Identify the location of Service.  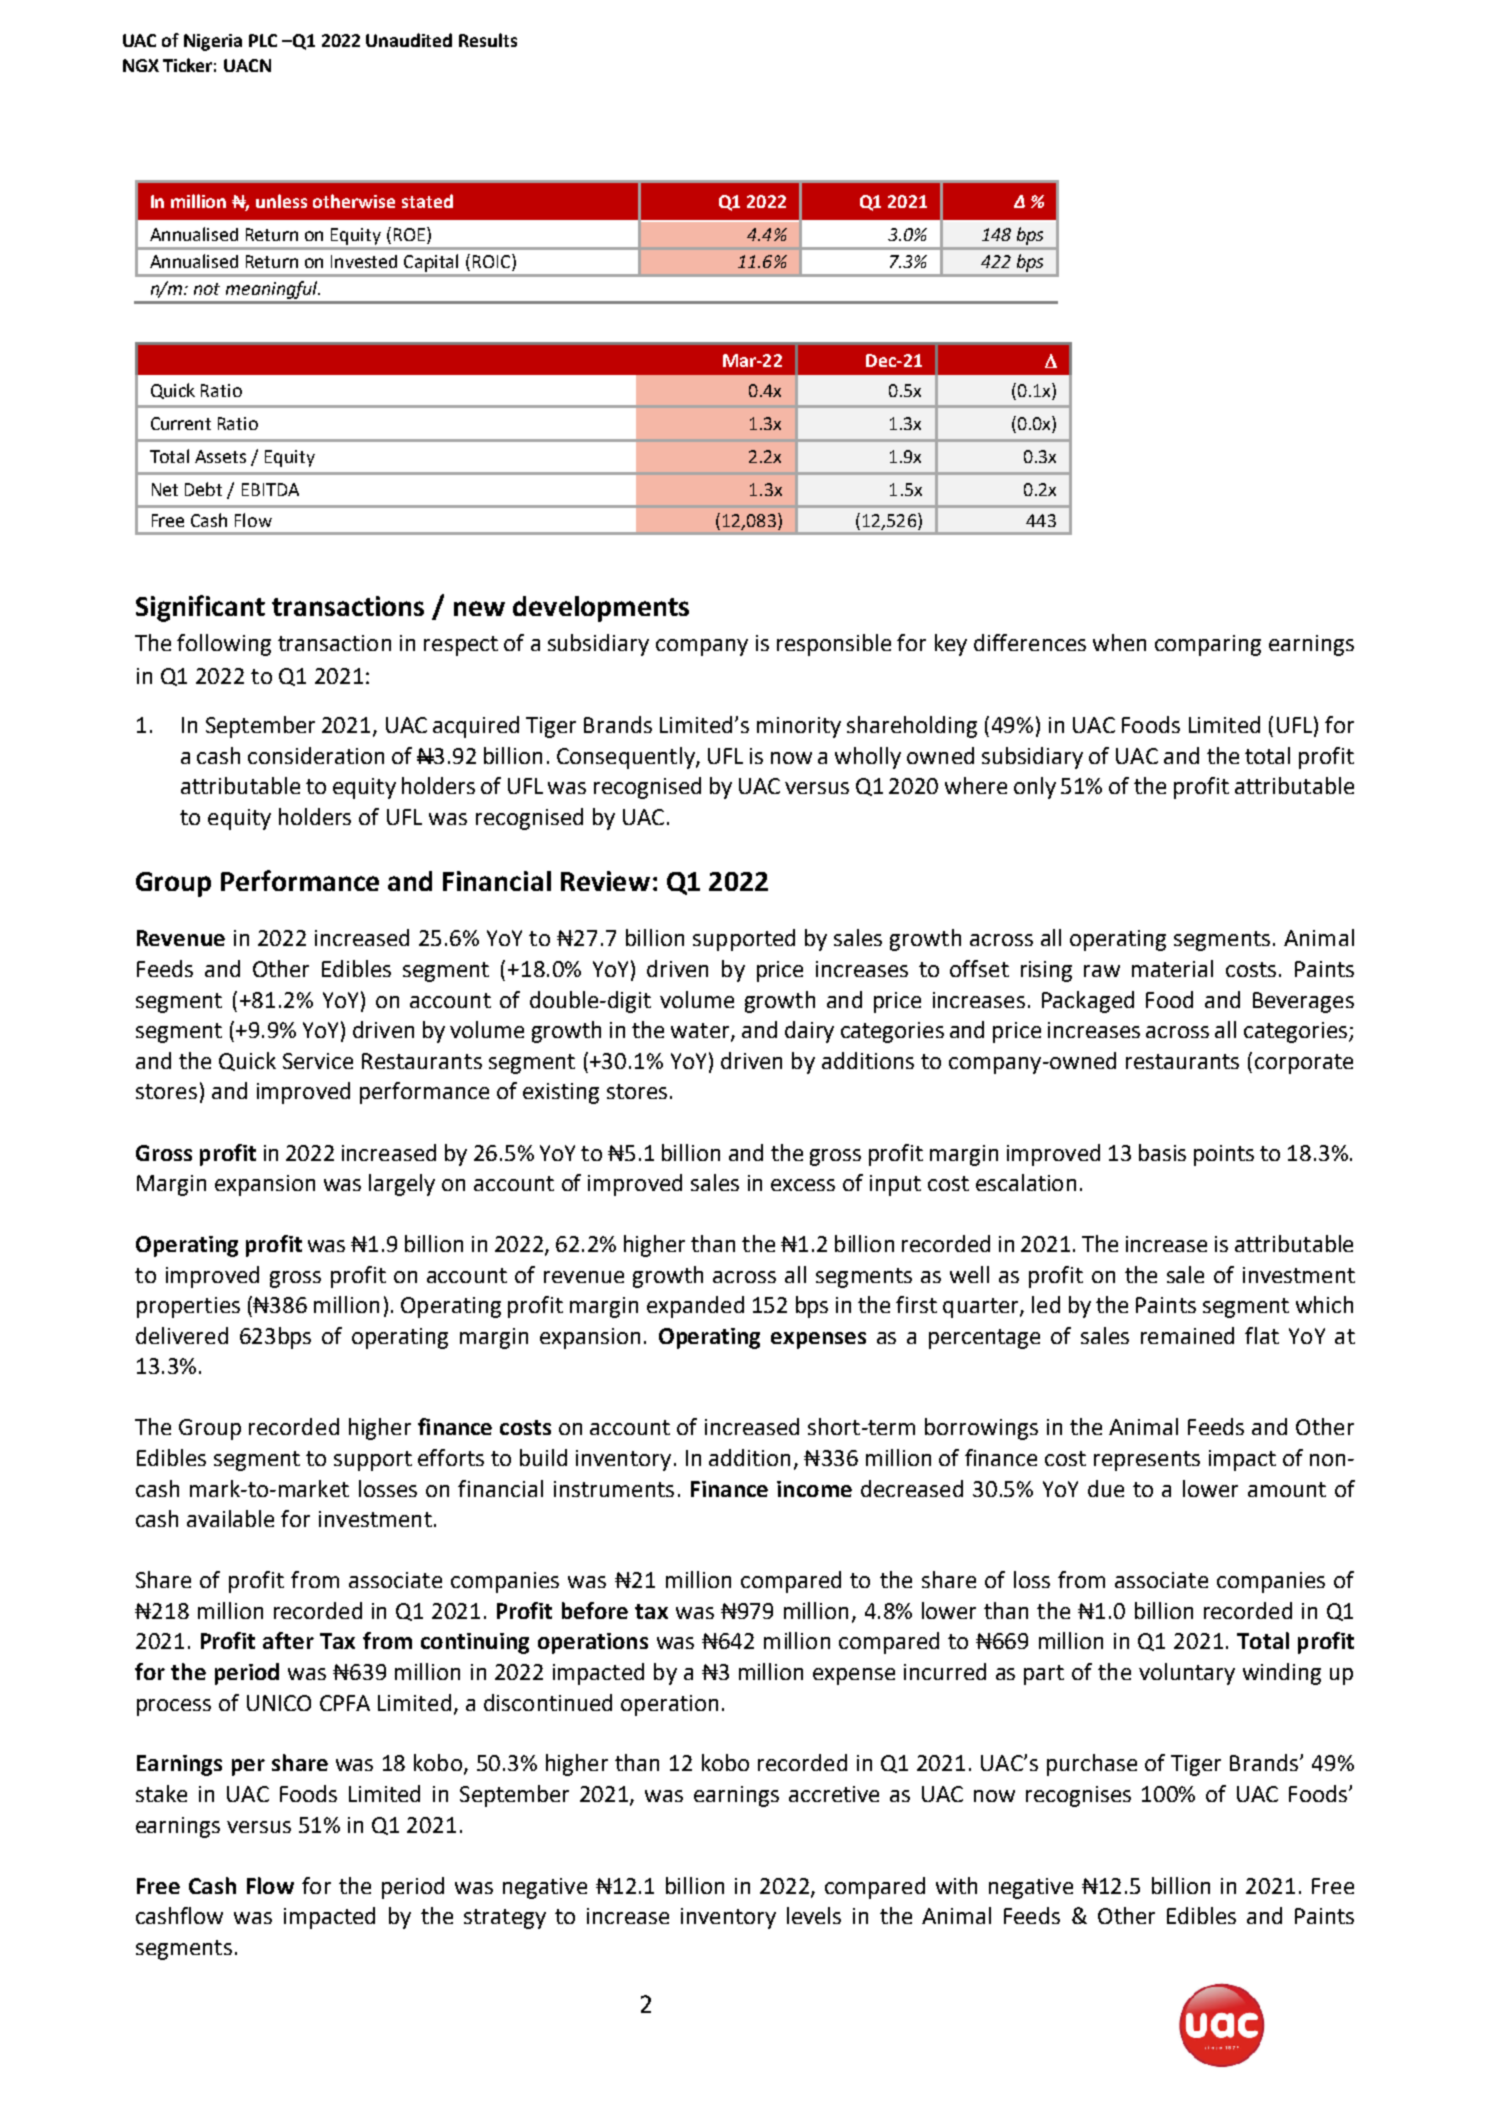
(318, 1061).
